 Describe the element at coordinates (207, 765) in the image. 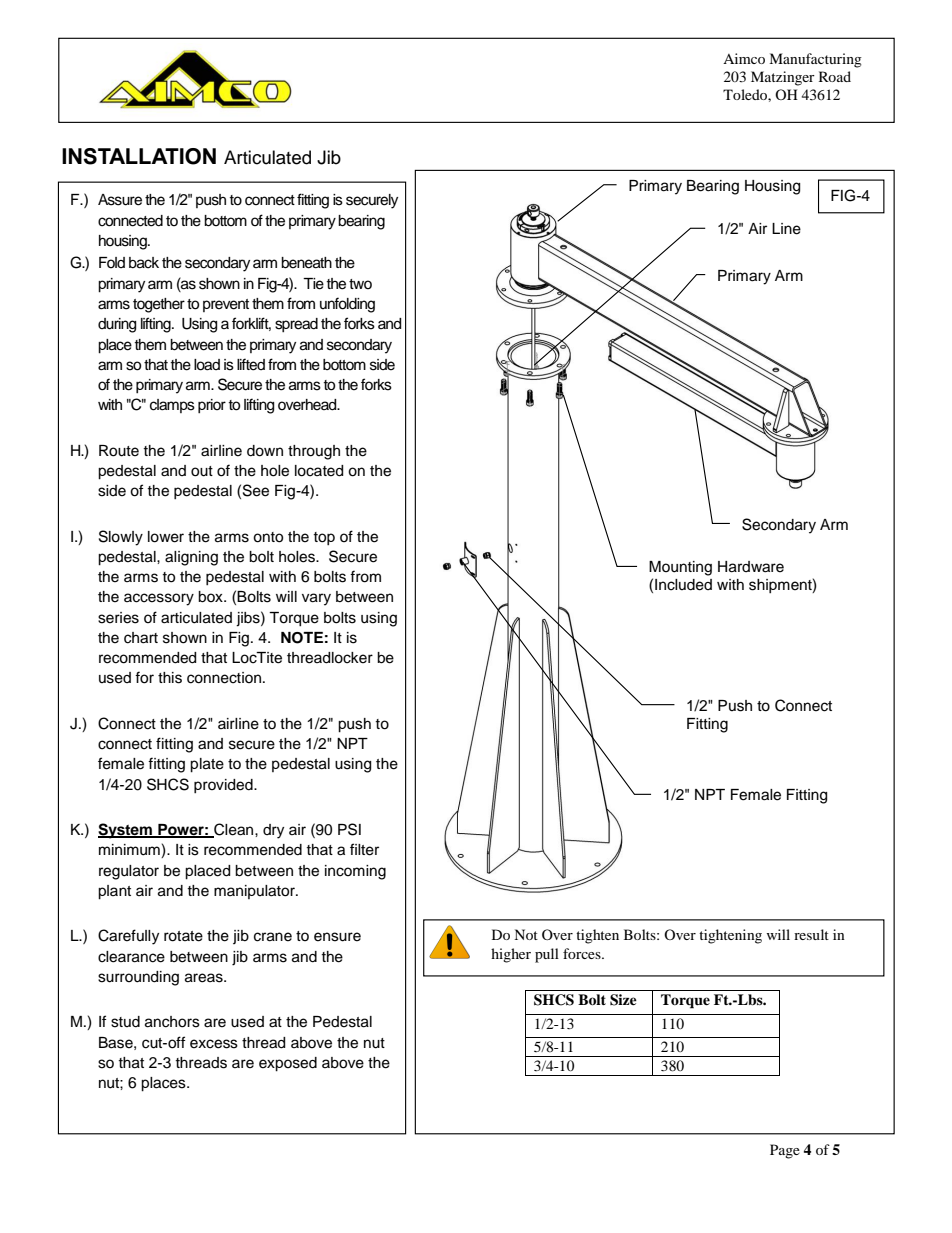

I see `plate` at that location.
